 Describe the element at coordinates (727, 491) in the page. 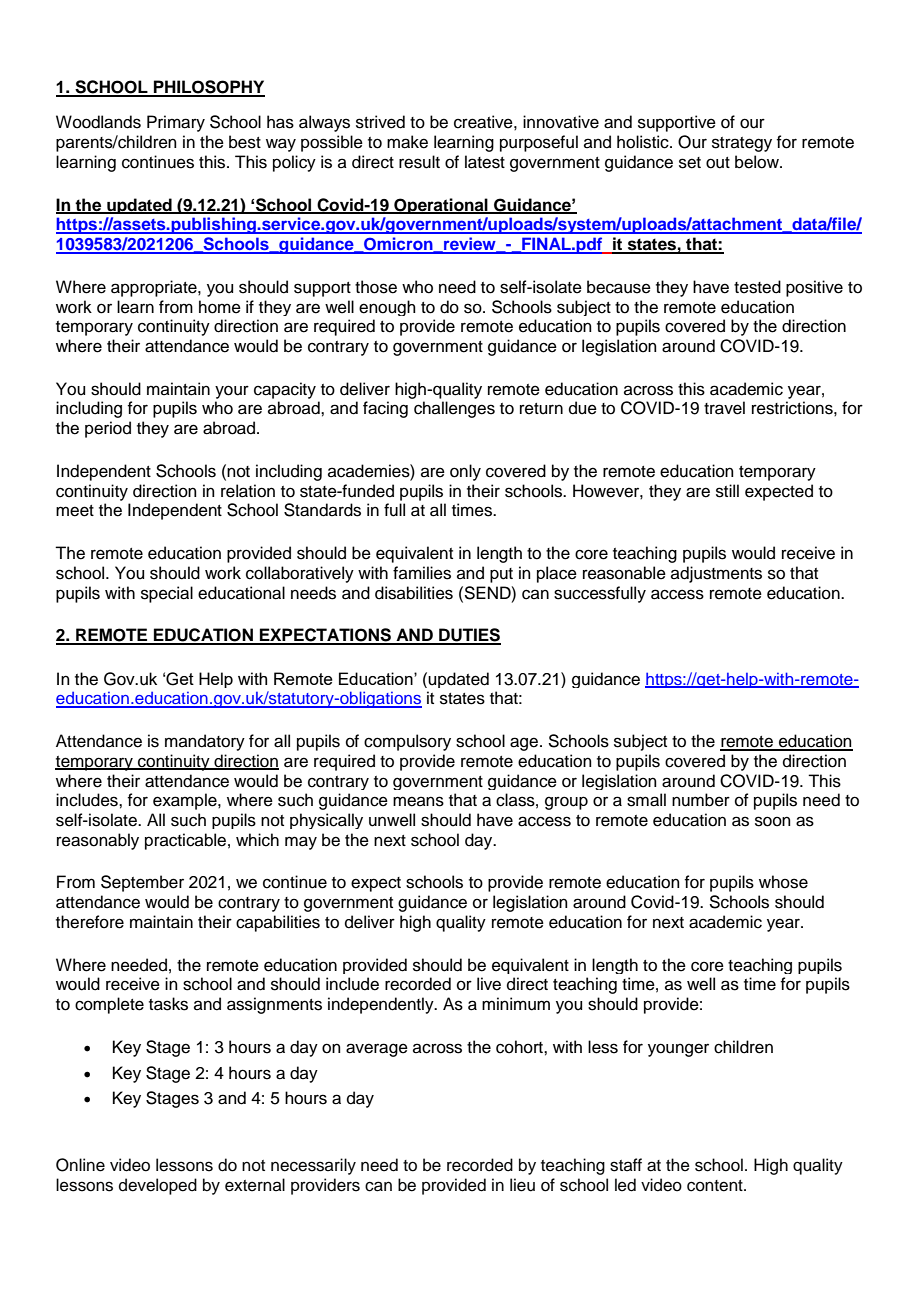

I see `still` at that location.
